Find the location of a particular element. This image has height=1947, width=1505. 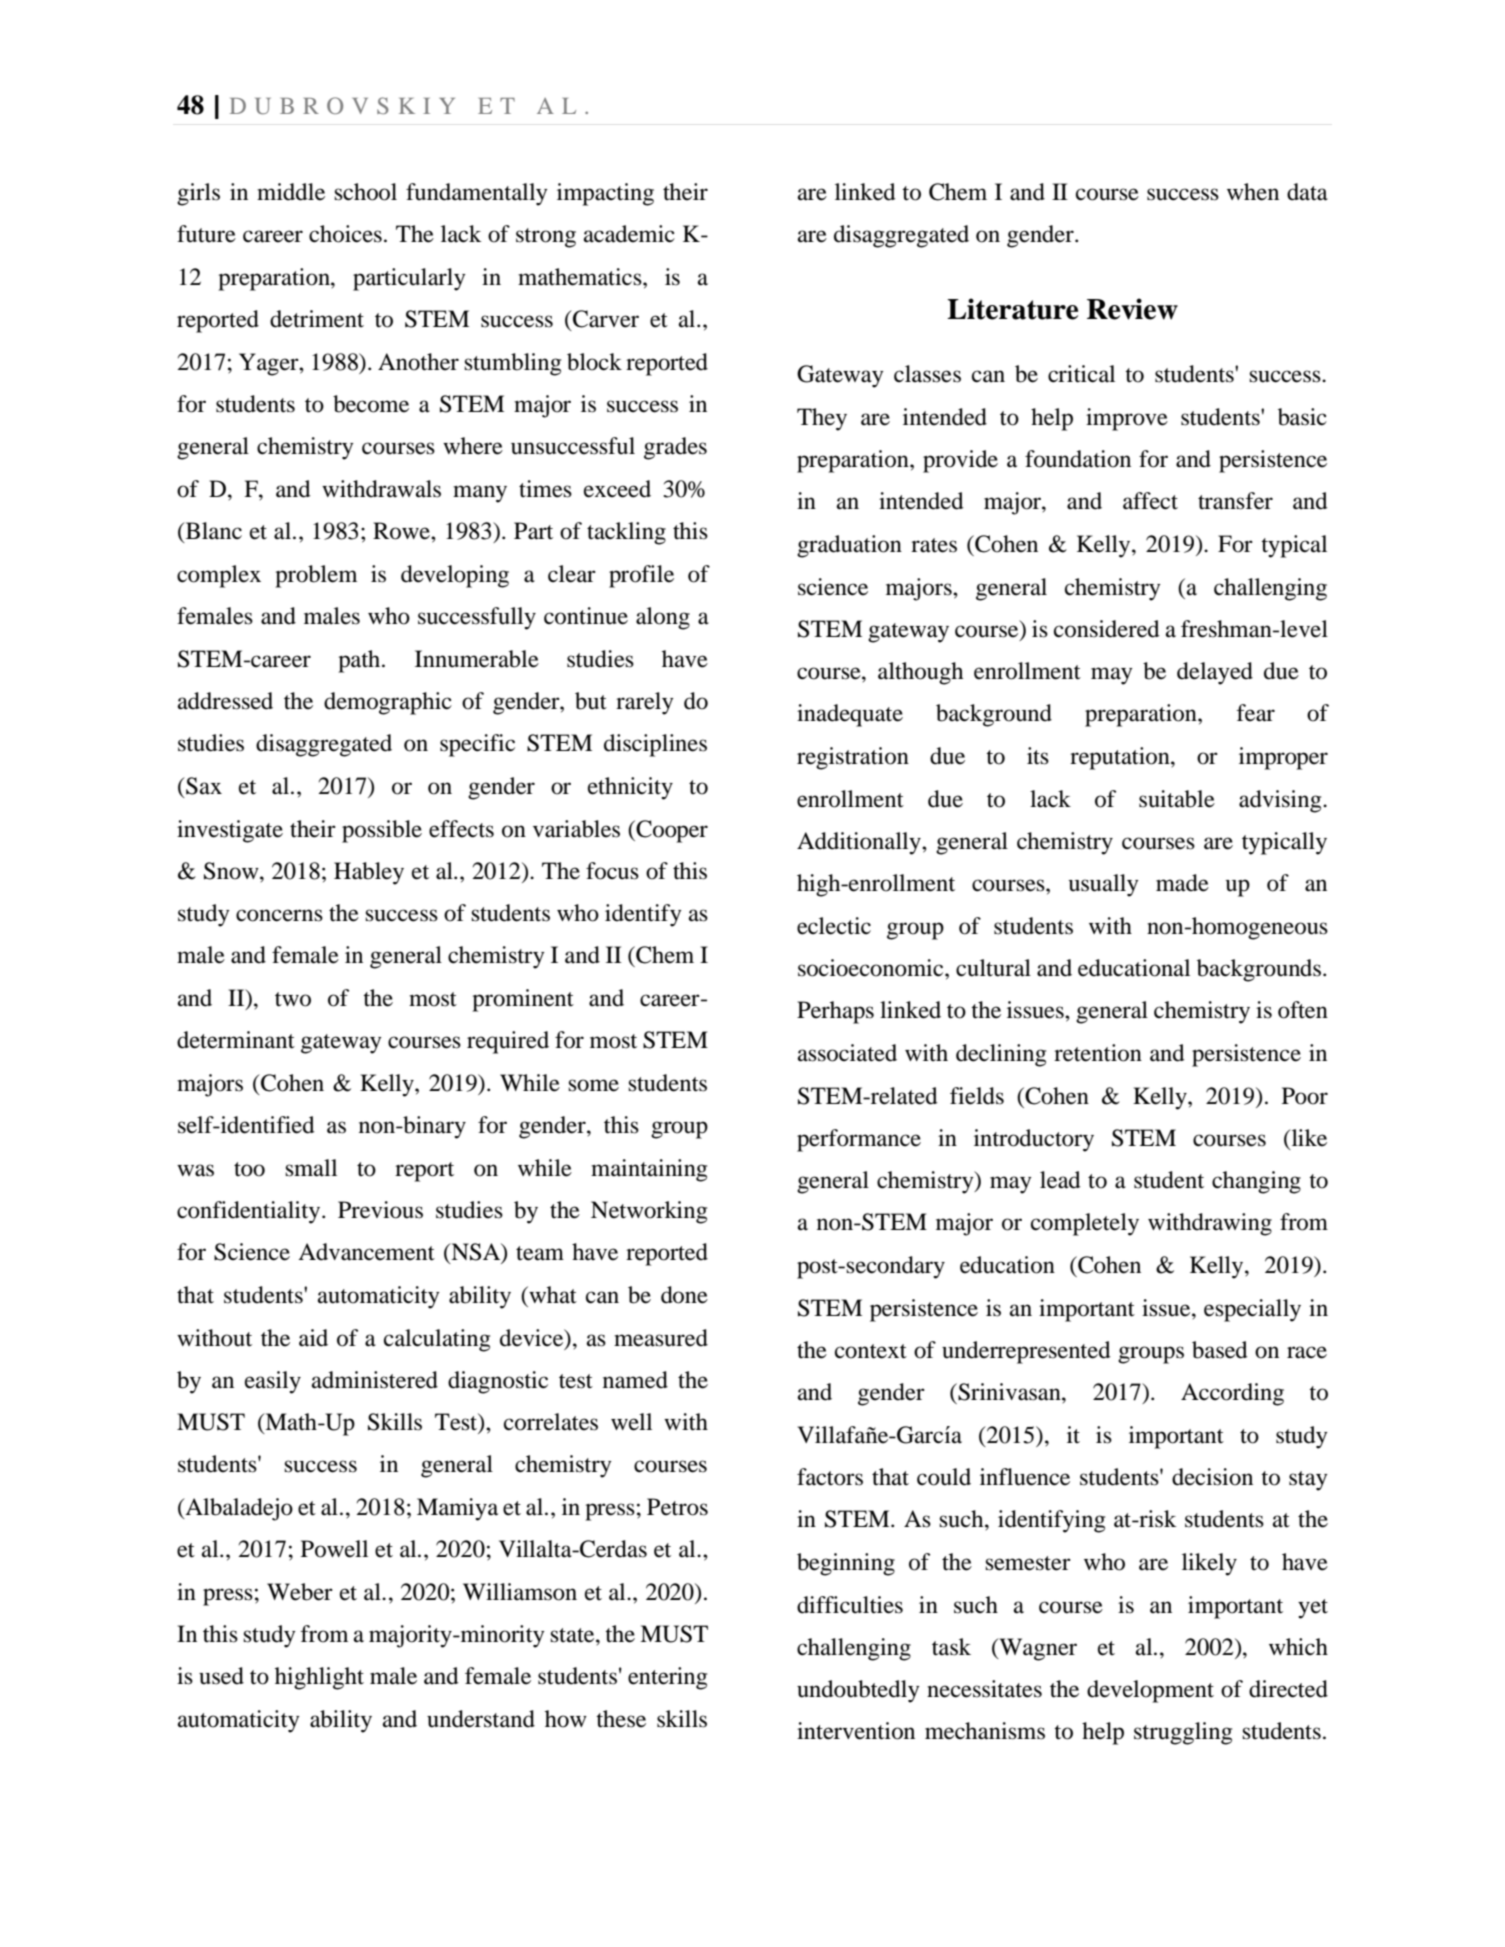

eclectic is located at coordinates (834, 926).
